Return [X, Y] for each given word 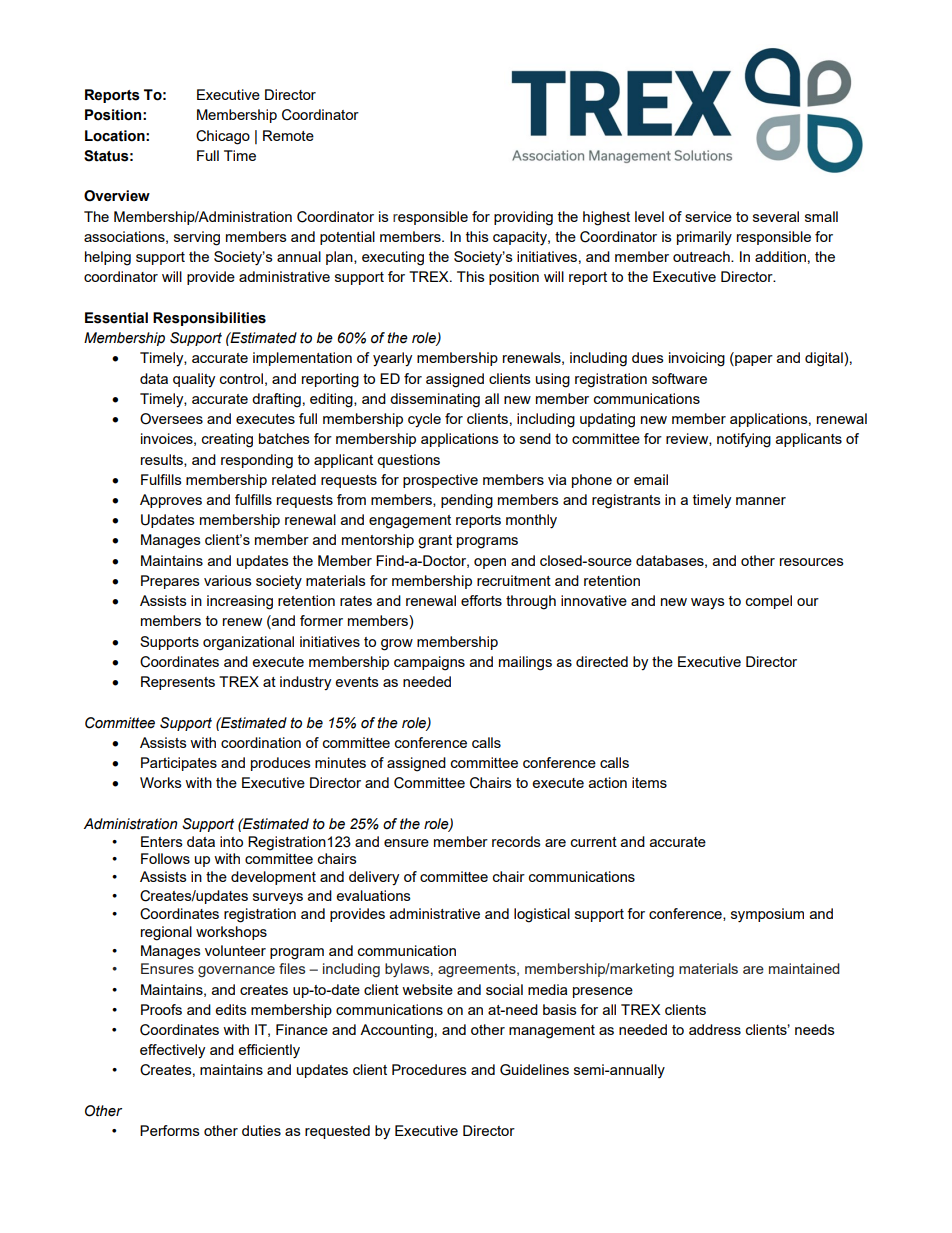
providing [523, 218]
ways [708, 603]
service [708, 216]
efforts [481, 600]
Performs [170, 1130]
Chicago [223, 137]
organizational [248, 643]
